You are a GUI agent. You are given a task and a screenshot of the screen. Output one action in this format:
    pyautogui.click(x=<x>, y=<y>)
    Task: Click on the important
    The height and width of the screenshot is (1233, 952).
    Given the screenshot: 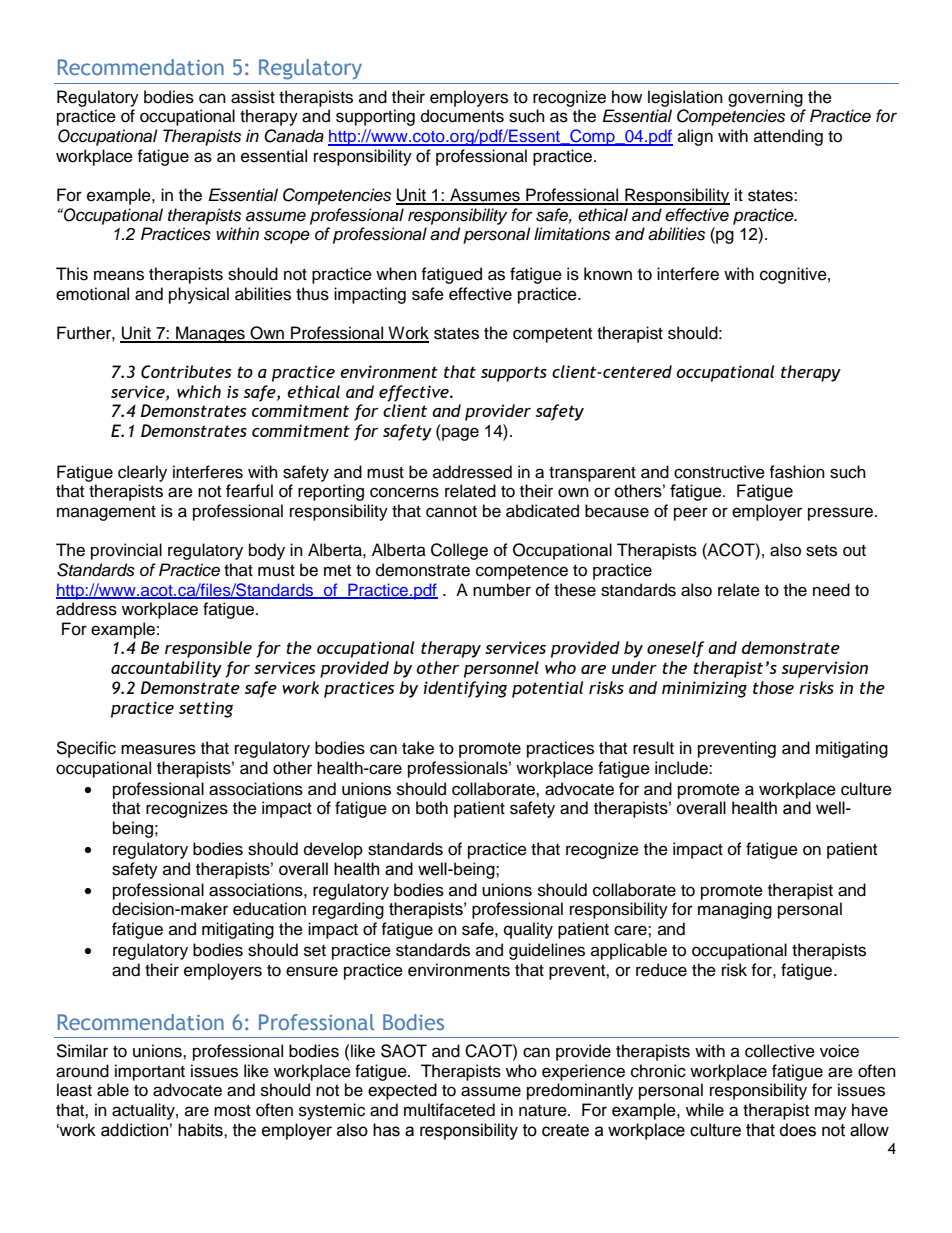 What is the action you would take?
    pyautogui.click(x=150, y=1072)
